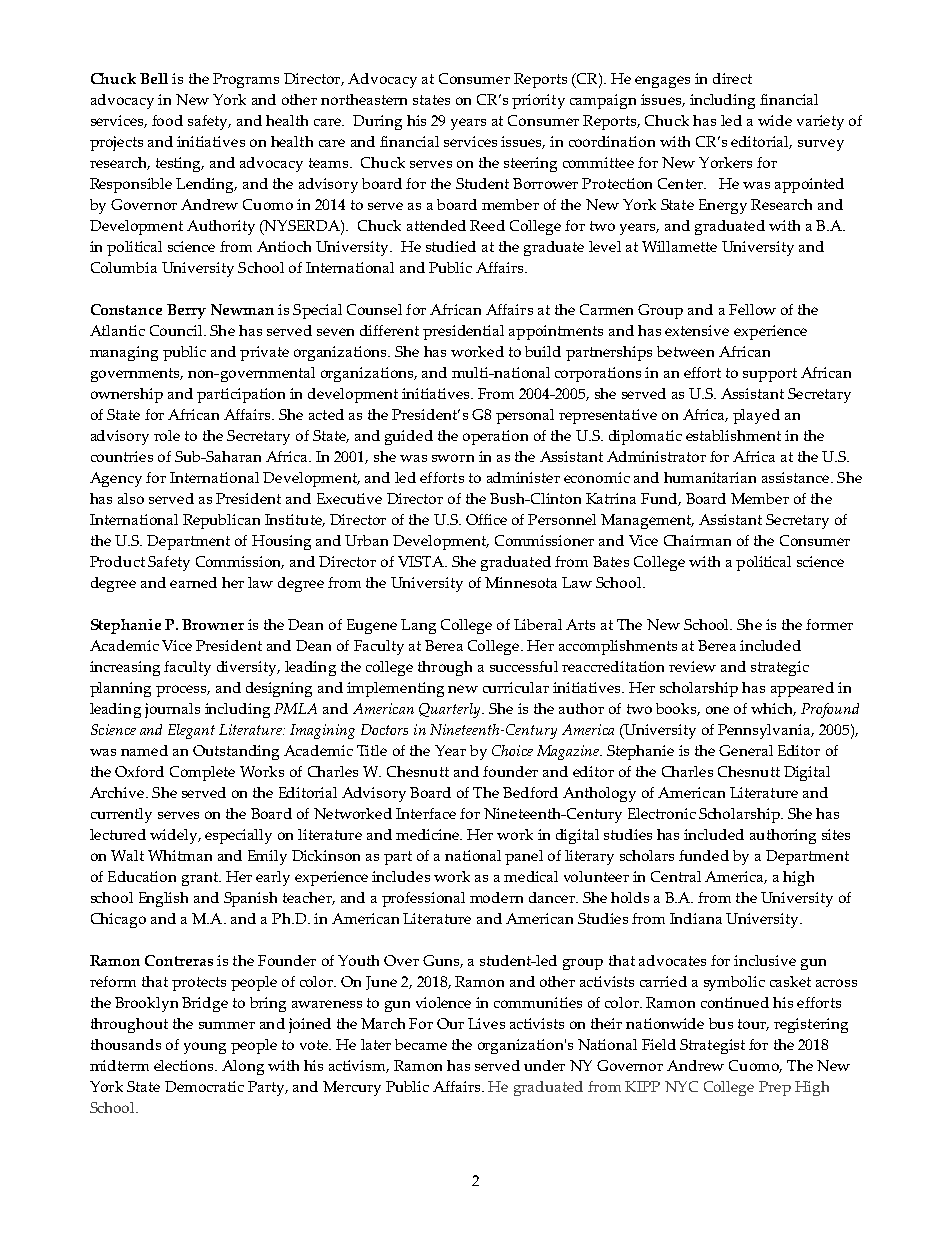 This document has height=1233, width=952. Describe the element at coordinates (820, 122) in the document. I see `variety` at that location.
